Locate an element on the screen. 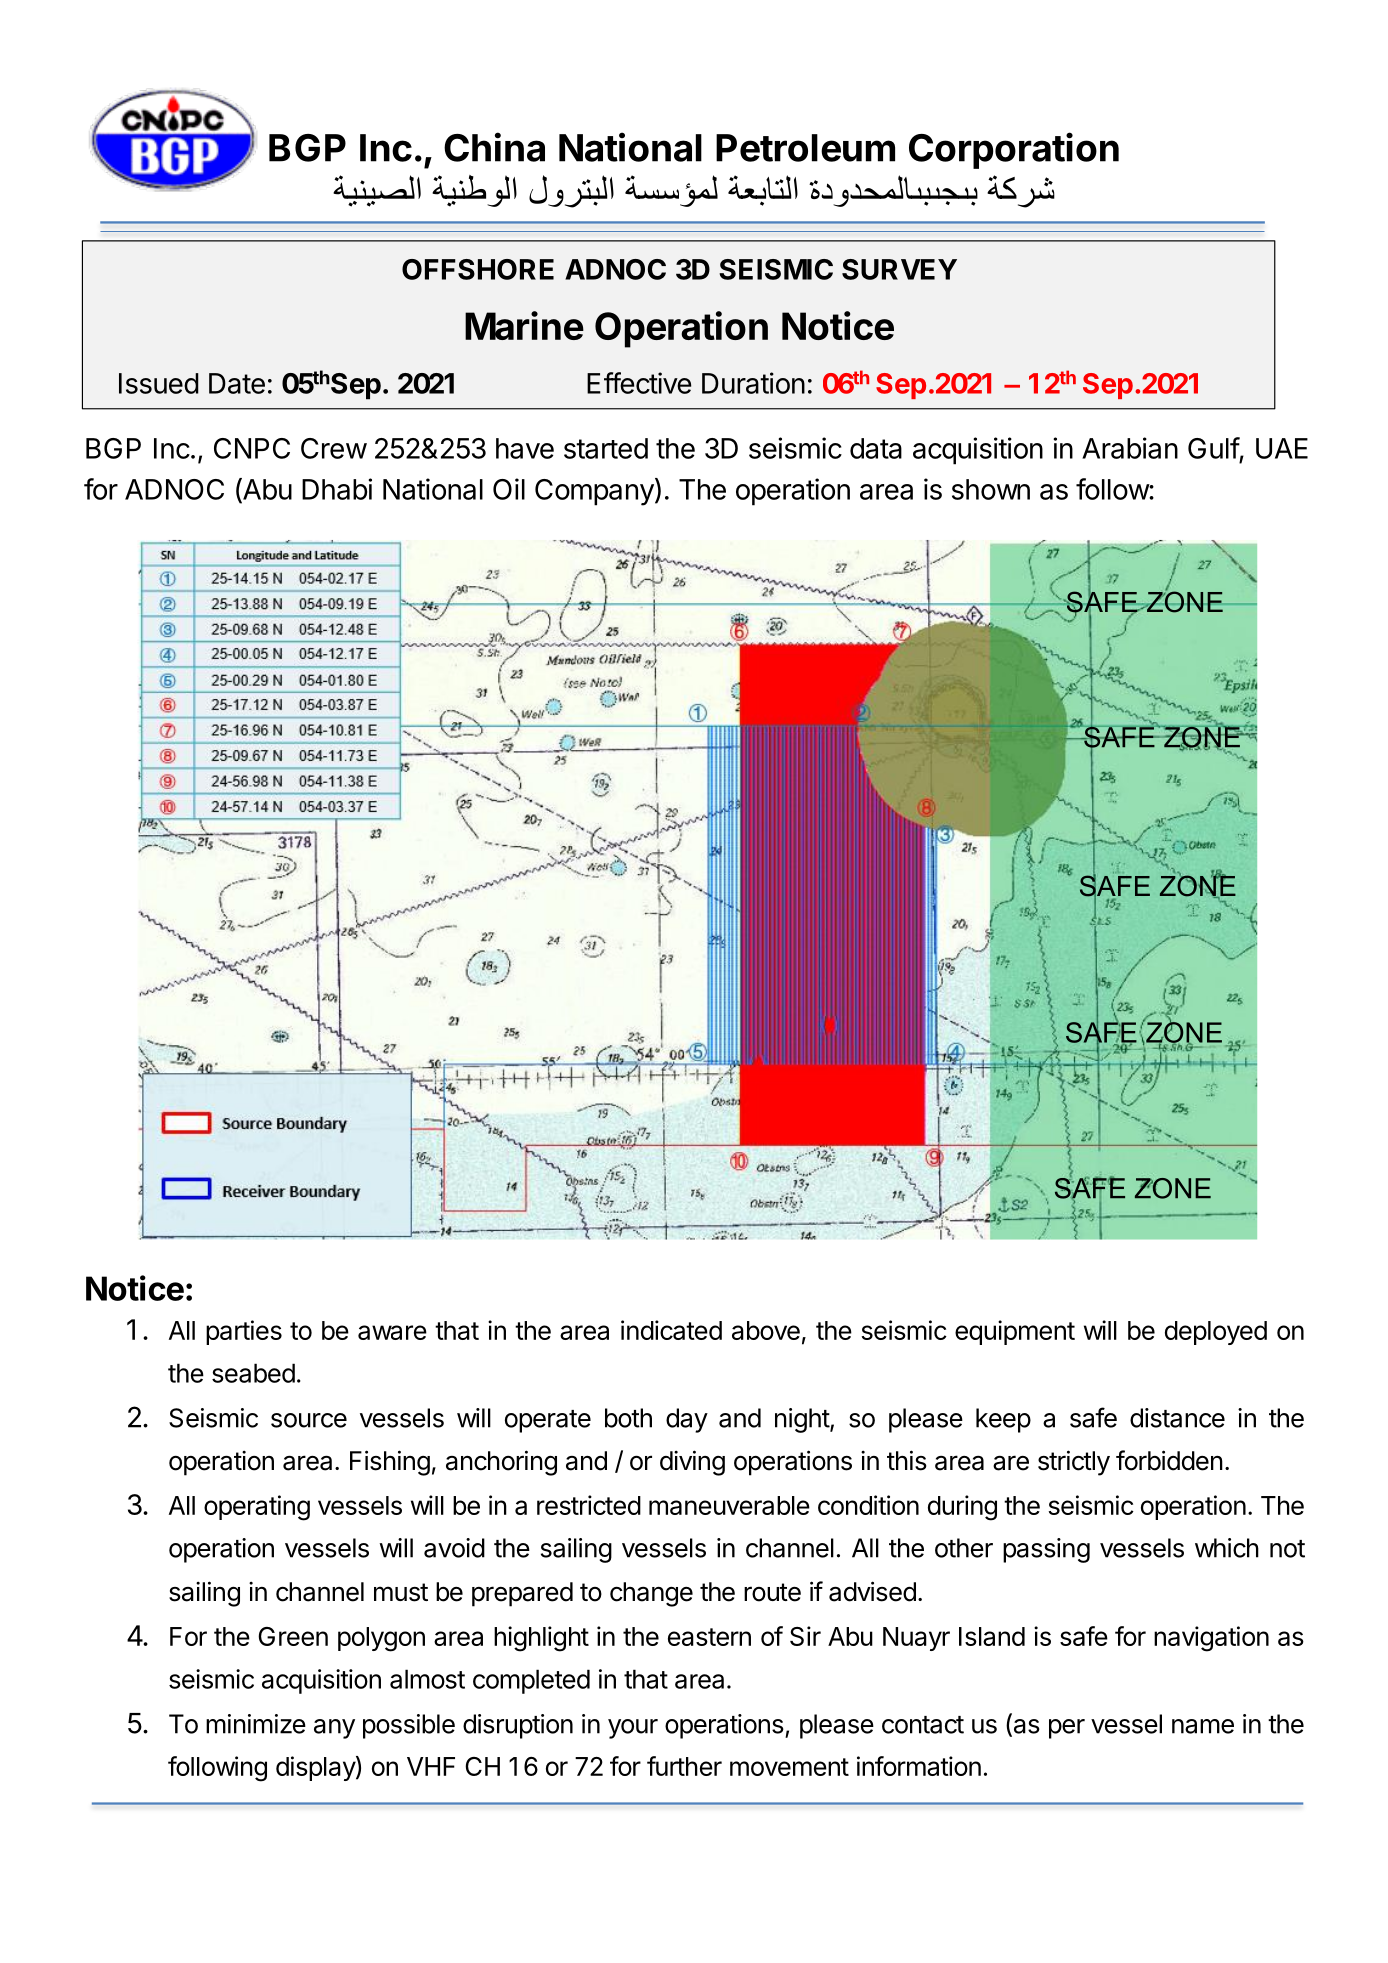 Image resolution: width=1388 pixels, height=1963 pixels. OFFSHORE is located at coordinates (478, 269).
